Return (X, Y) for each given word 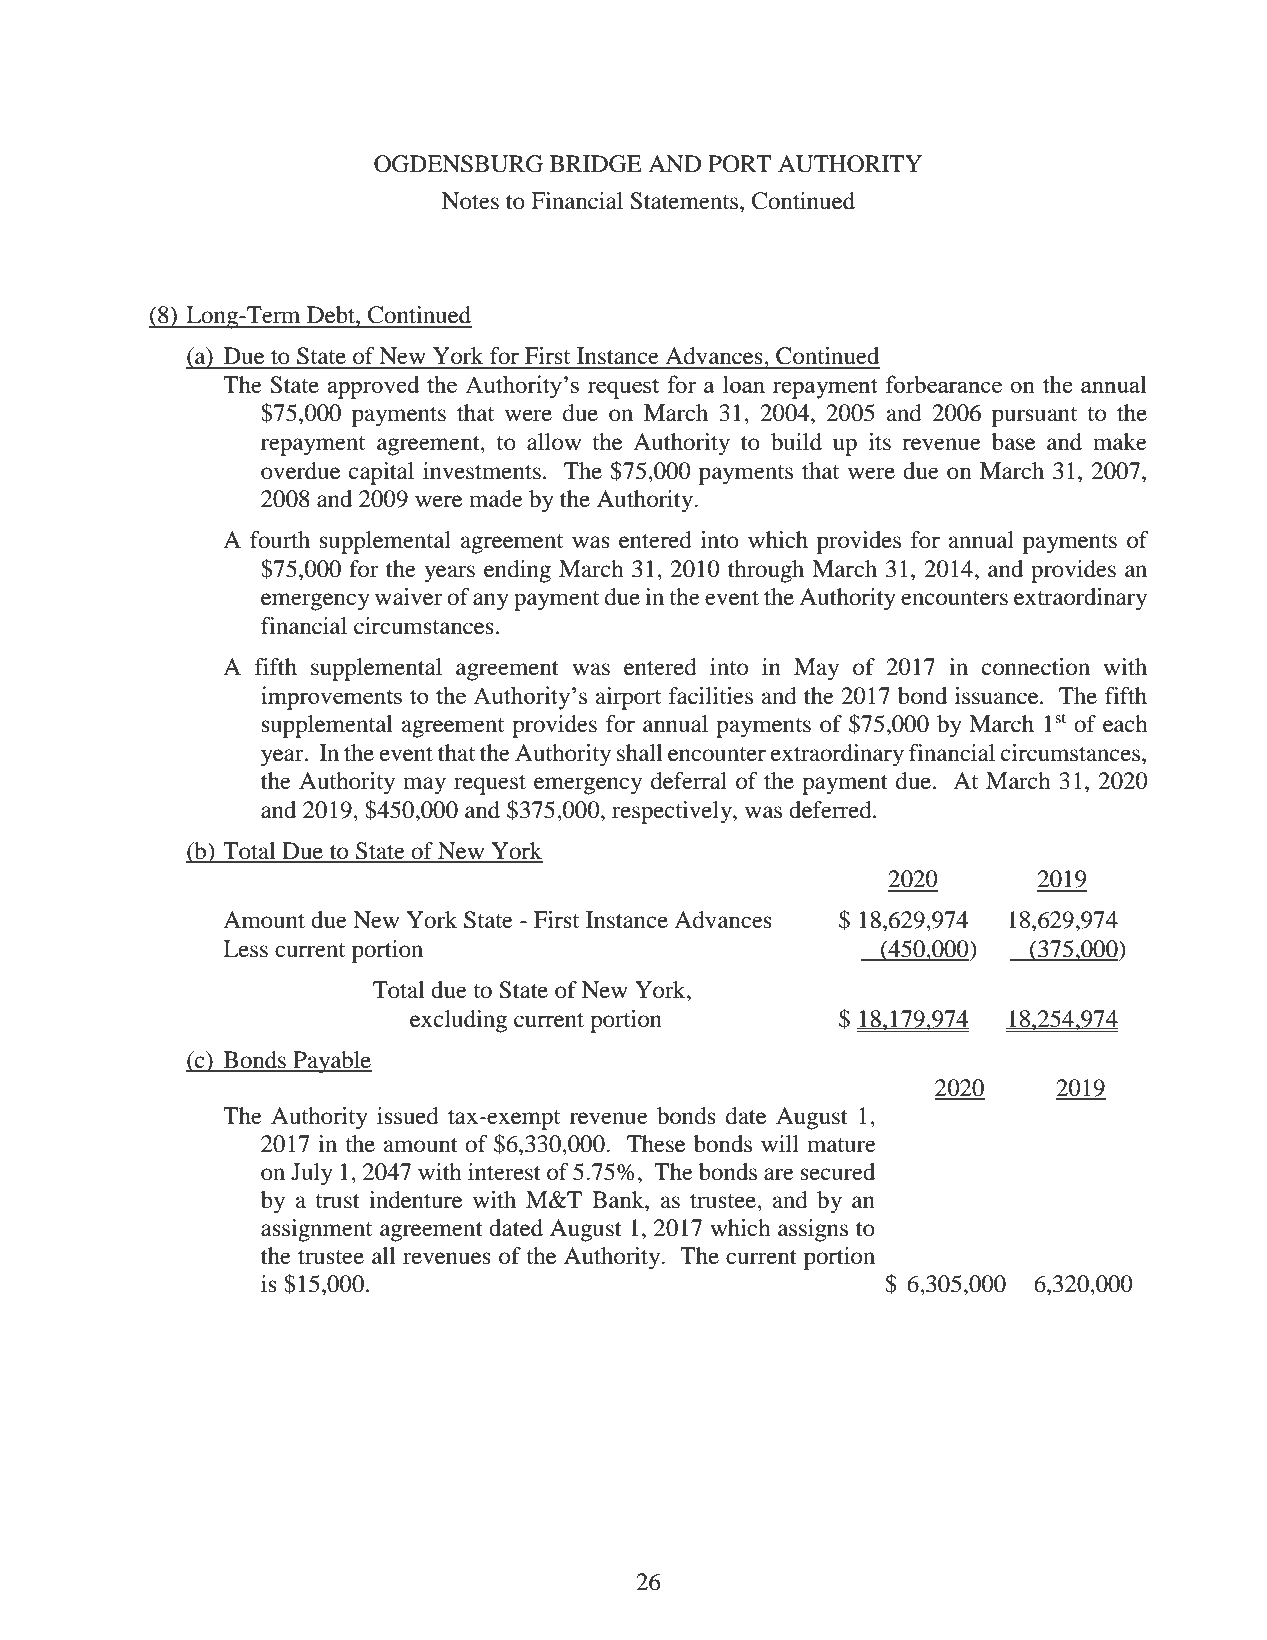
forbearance (944, 384)
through (766, 571)
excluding (458, 1021)
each (1125, 724)
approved (373, 387)
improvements (331, 698)
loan (744, 384)
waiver (409, 597)
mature (841, 1145)
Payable (331, 1062)
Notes (470, 201)
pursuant (1034, 417)
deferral (689, 781)
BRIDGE (596, 164)
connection (1036, 667)
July (312, 1174)
